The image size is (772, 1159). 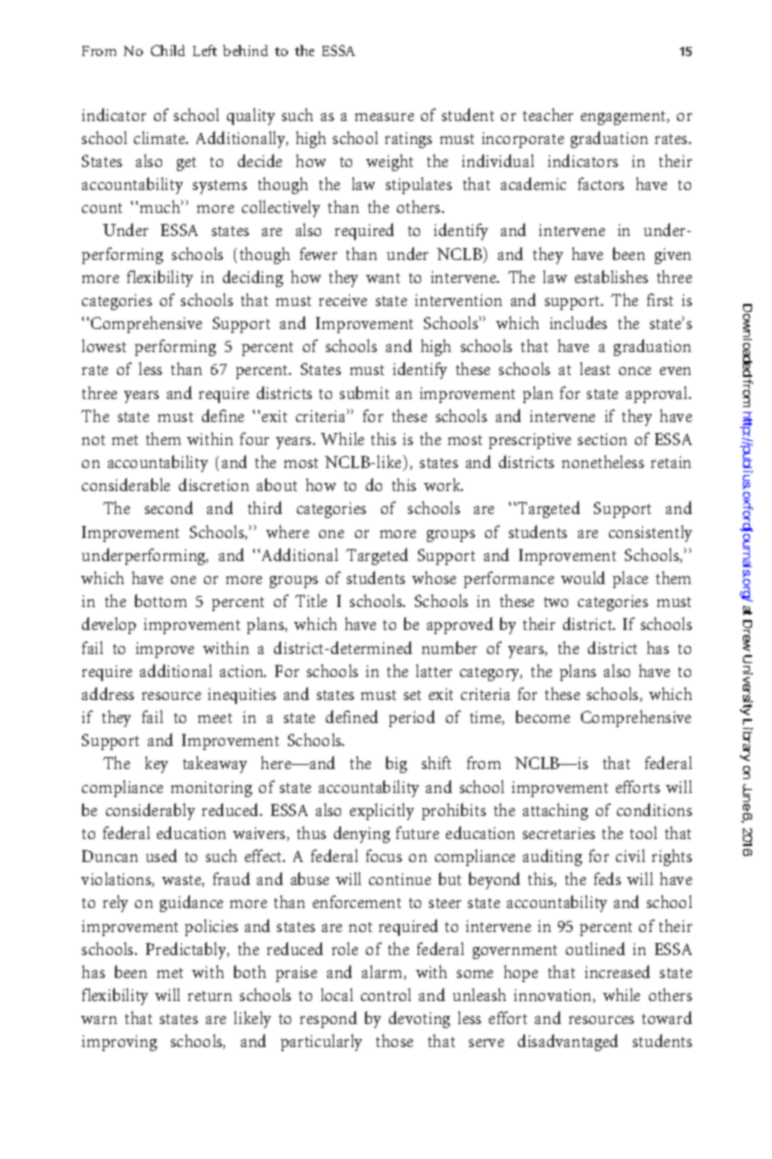 I want to click on whose, so click(x=434, y=577).
